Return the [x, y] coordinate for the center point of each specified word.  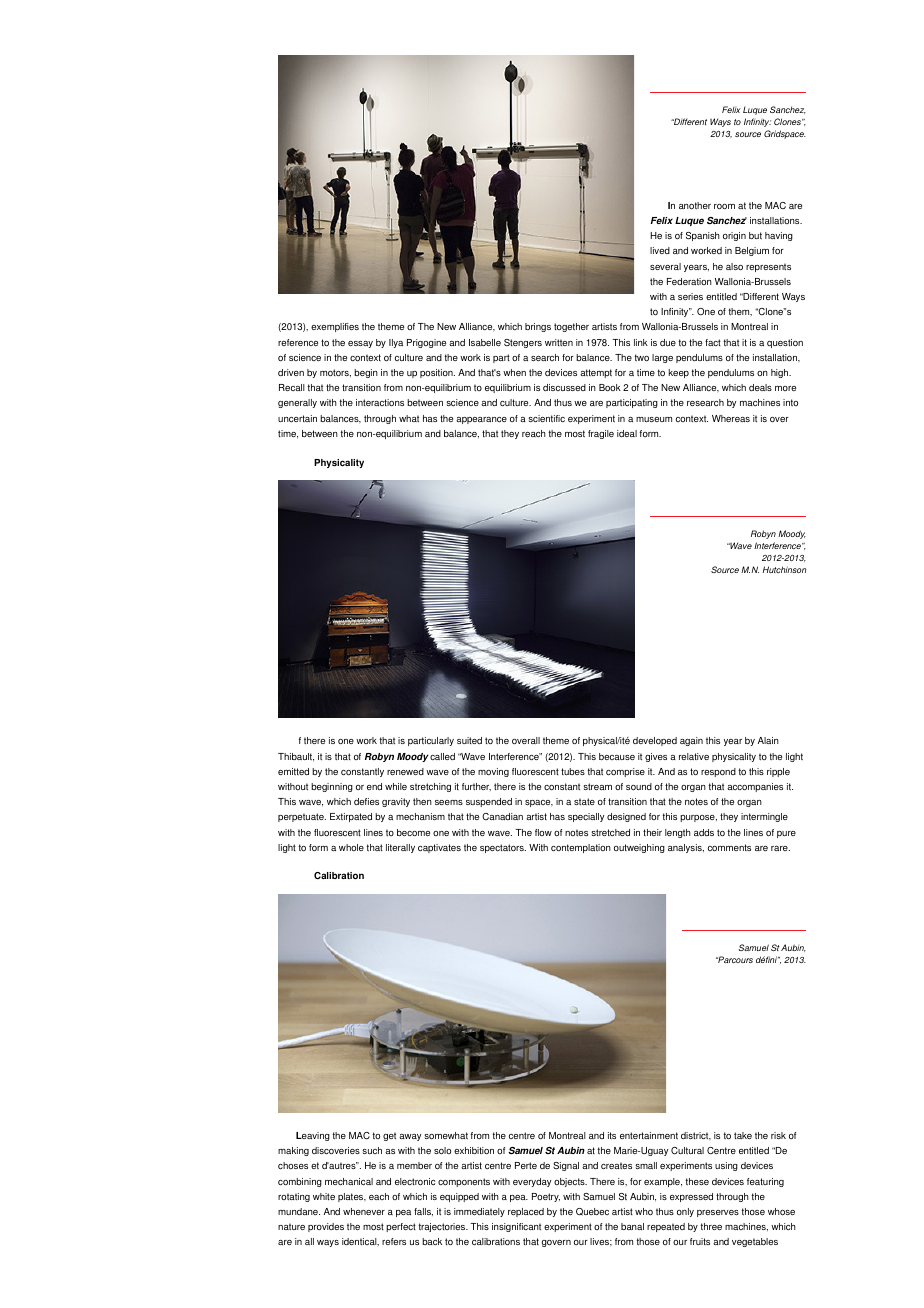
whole [351, 847]
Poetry [546, 1197]
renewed [405, 771]
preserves [718, 1213]
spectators [503, 848]
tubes [573, 771]
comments [729, 847]
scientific [546, 418]
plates [352, 1197]
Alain [768, 740]
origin [734, 236]
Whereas [731, 418]
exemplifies [335, 327]
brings [538, 327]
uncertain [297, 418]
